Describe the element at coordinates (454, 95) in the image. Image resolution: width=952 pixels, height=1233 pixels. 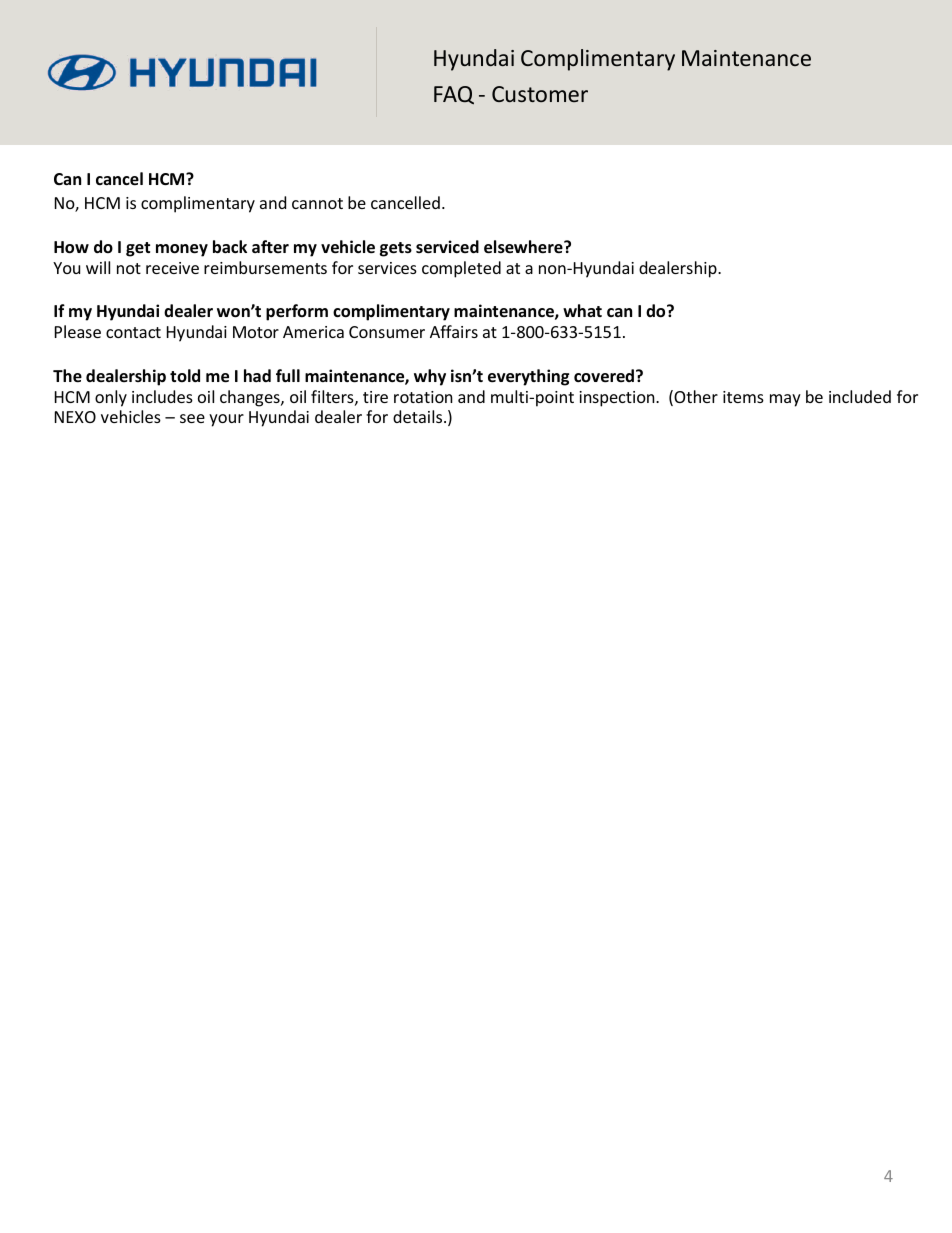
I see `FAQ` at that location.
